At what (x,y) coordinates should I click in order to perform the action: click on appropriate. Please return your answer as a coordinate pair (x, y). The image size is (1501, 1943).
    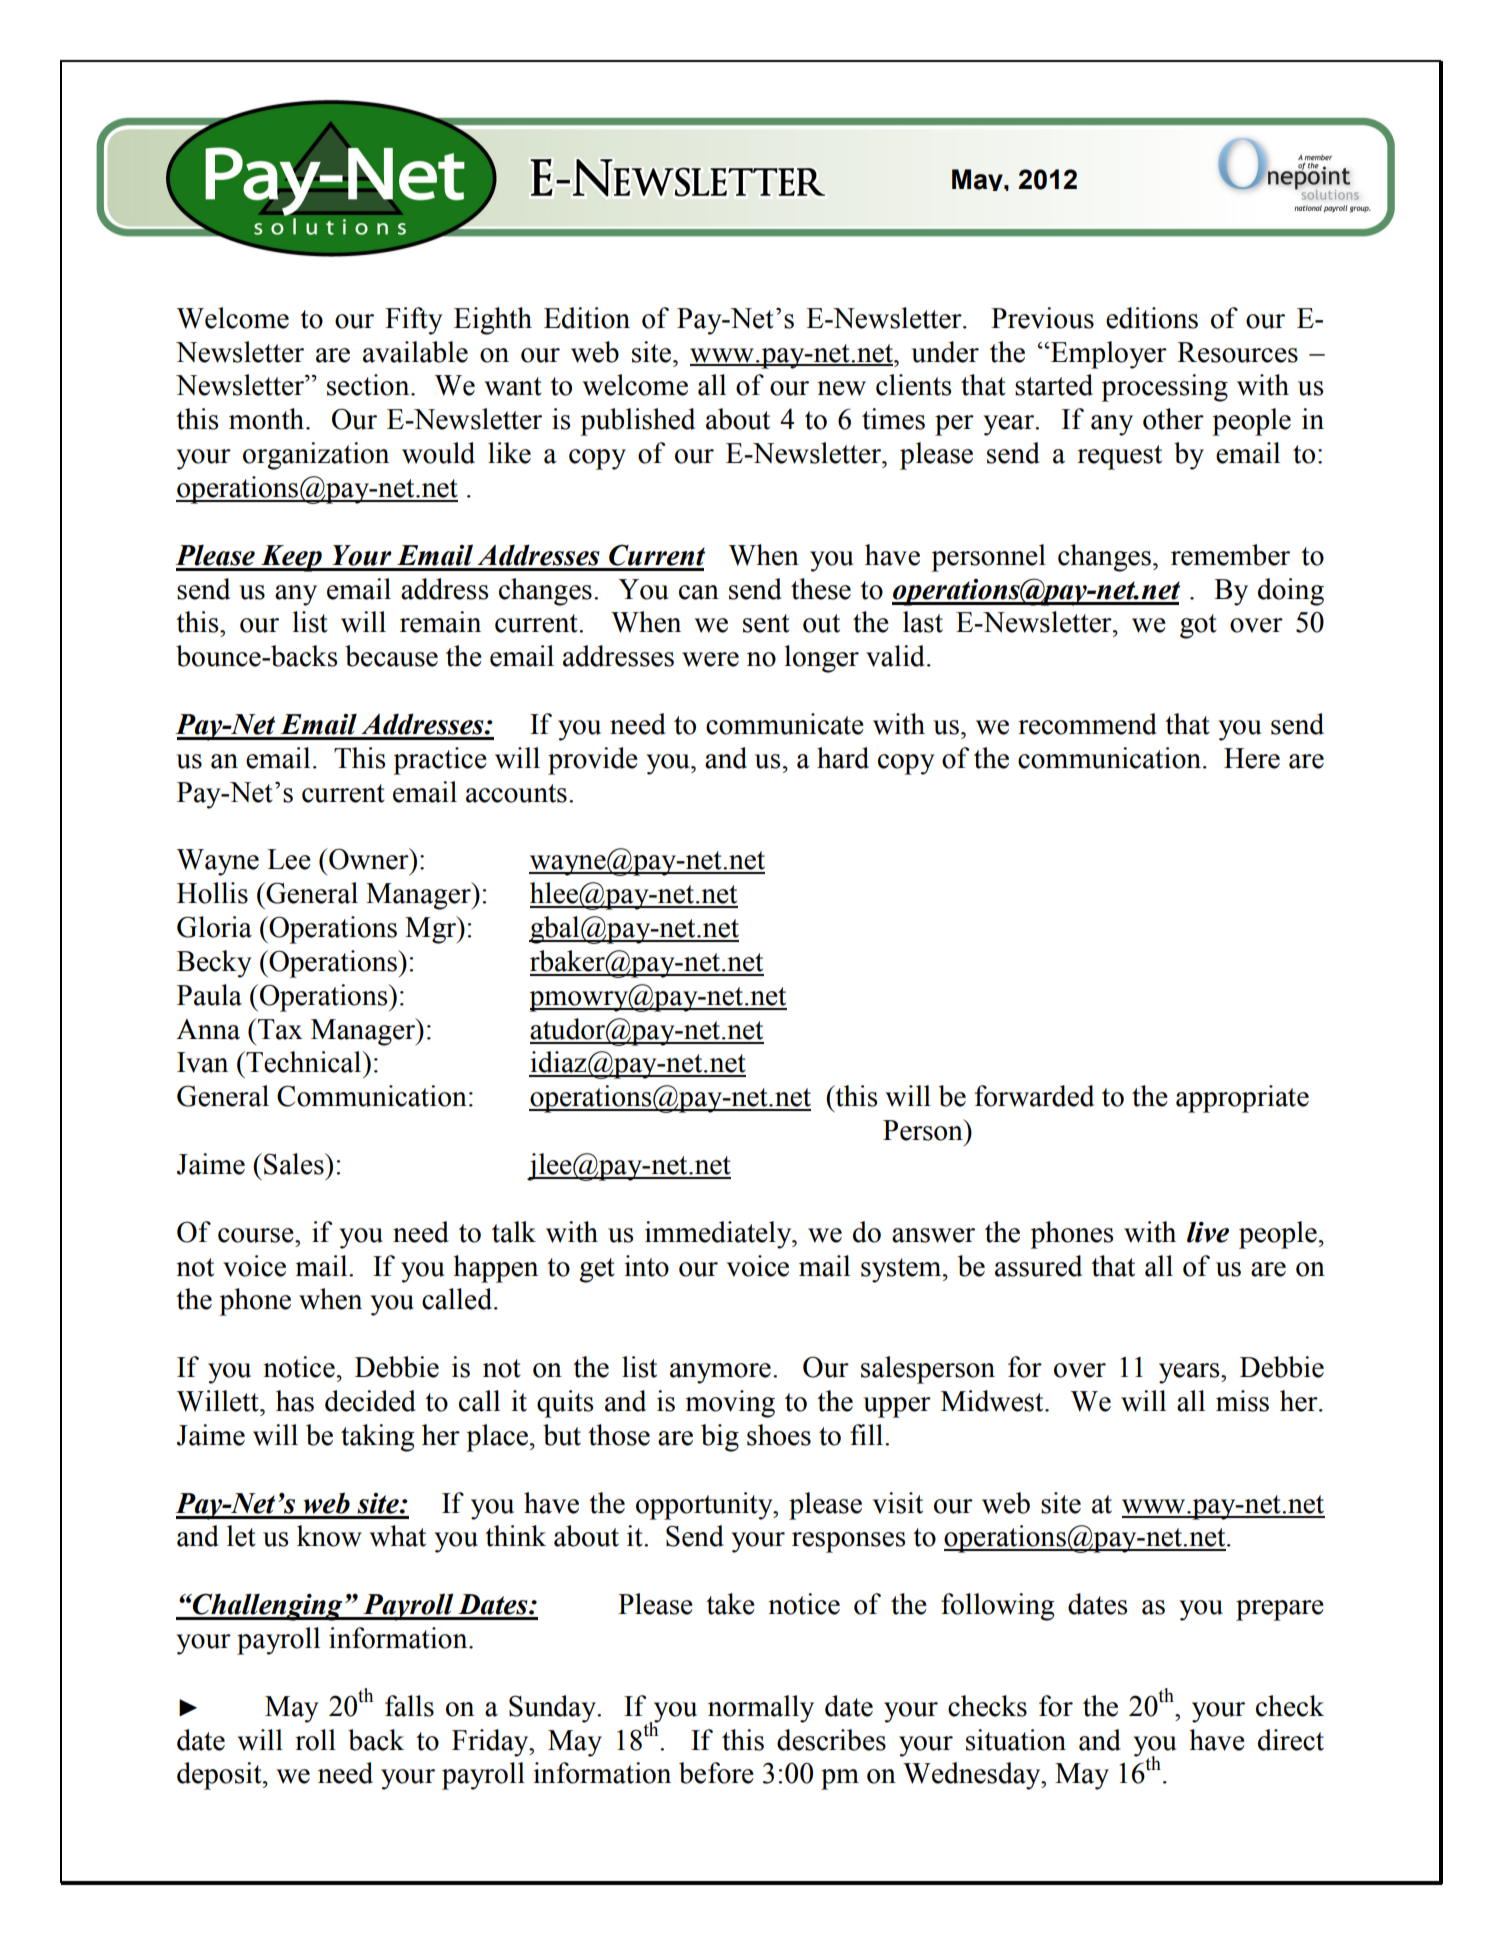
    Looking at the image, I should click on (1242, 1099).
